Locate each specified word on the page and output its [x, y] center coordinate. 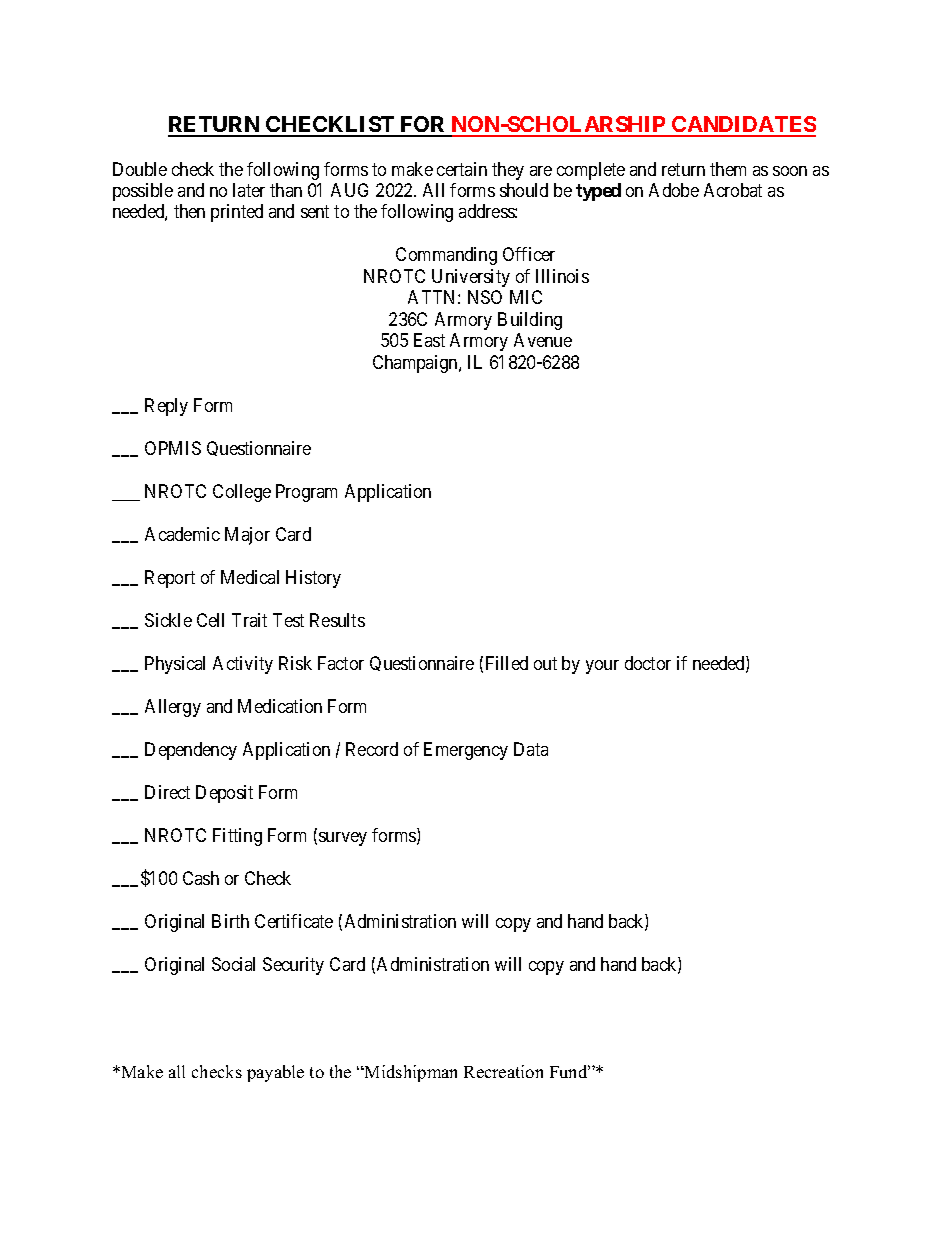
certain [462, 169]
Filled [507, 663]
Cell [210, 620]
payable [275, 1073]
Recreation [503, 1071]
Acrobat [733, 190]
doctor [648, 663]
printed [237, 213]
